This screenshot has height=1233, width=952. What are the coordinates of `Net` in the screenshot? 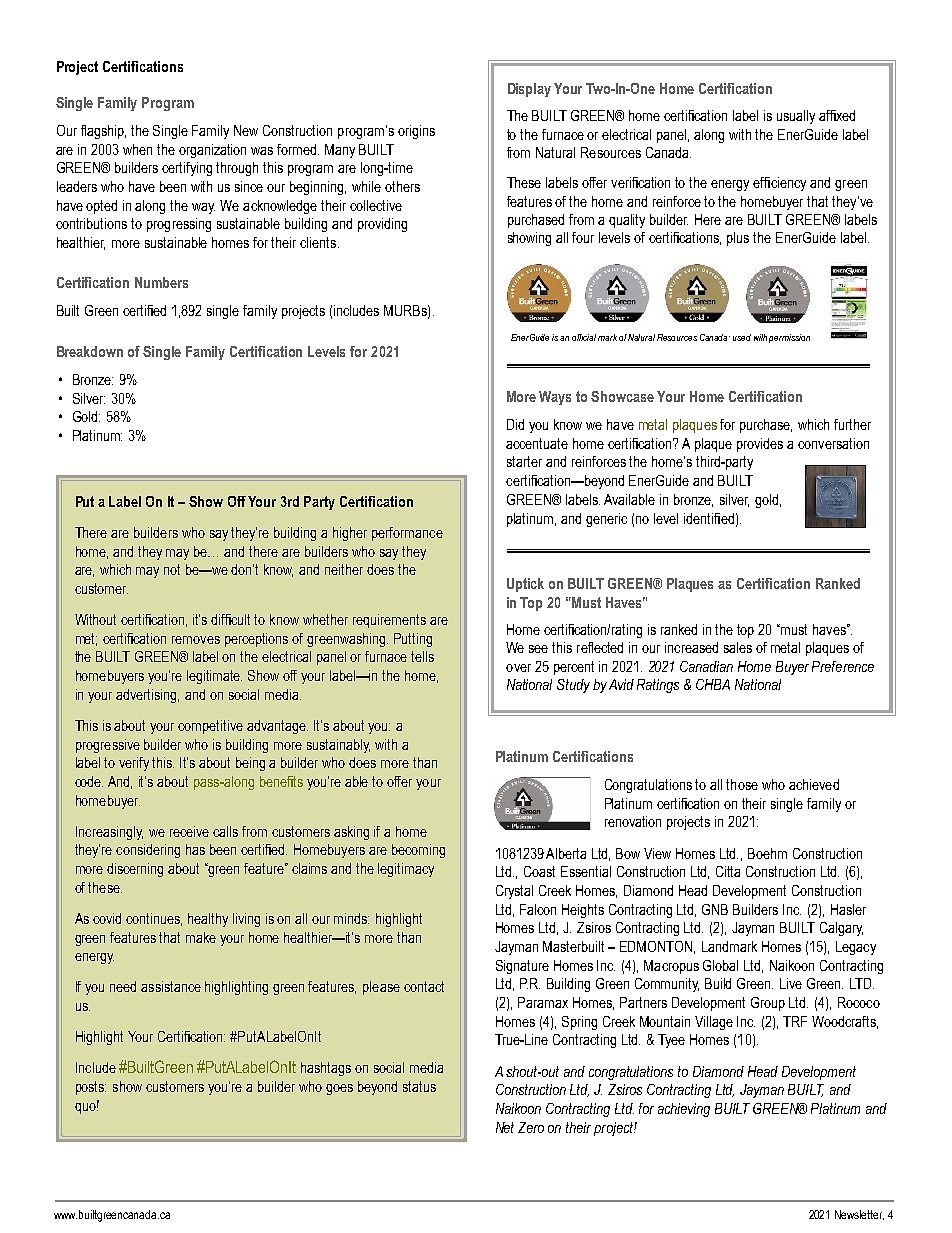 It's located at (505, 1127).
